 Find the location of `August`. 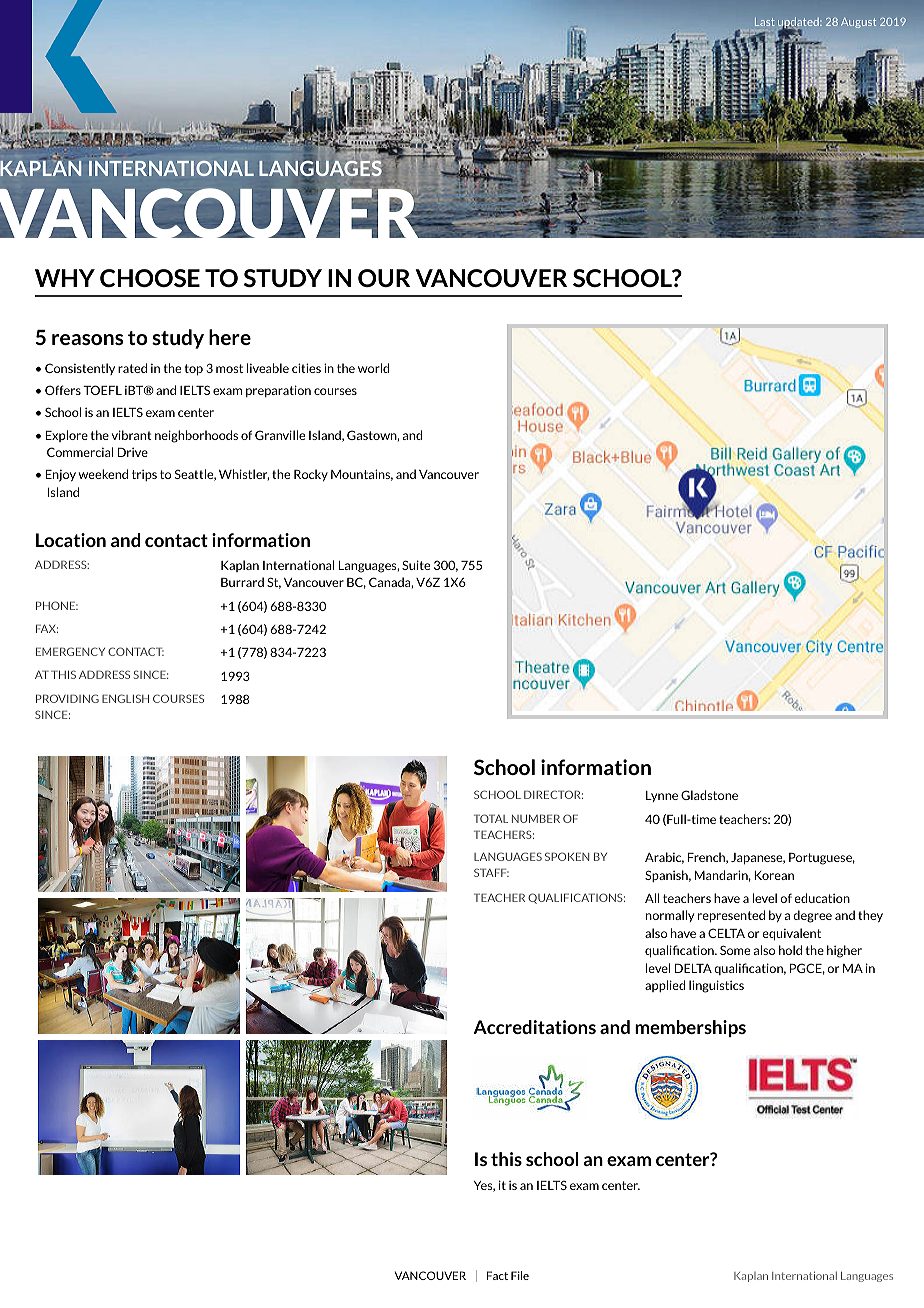

August is located at coordinates (858, 23).
